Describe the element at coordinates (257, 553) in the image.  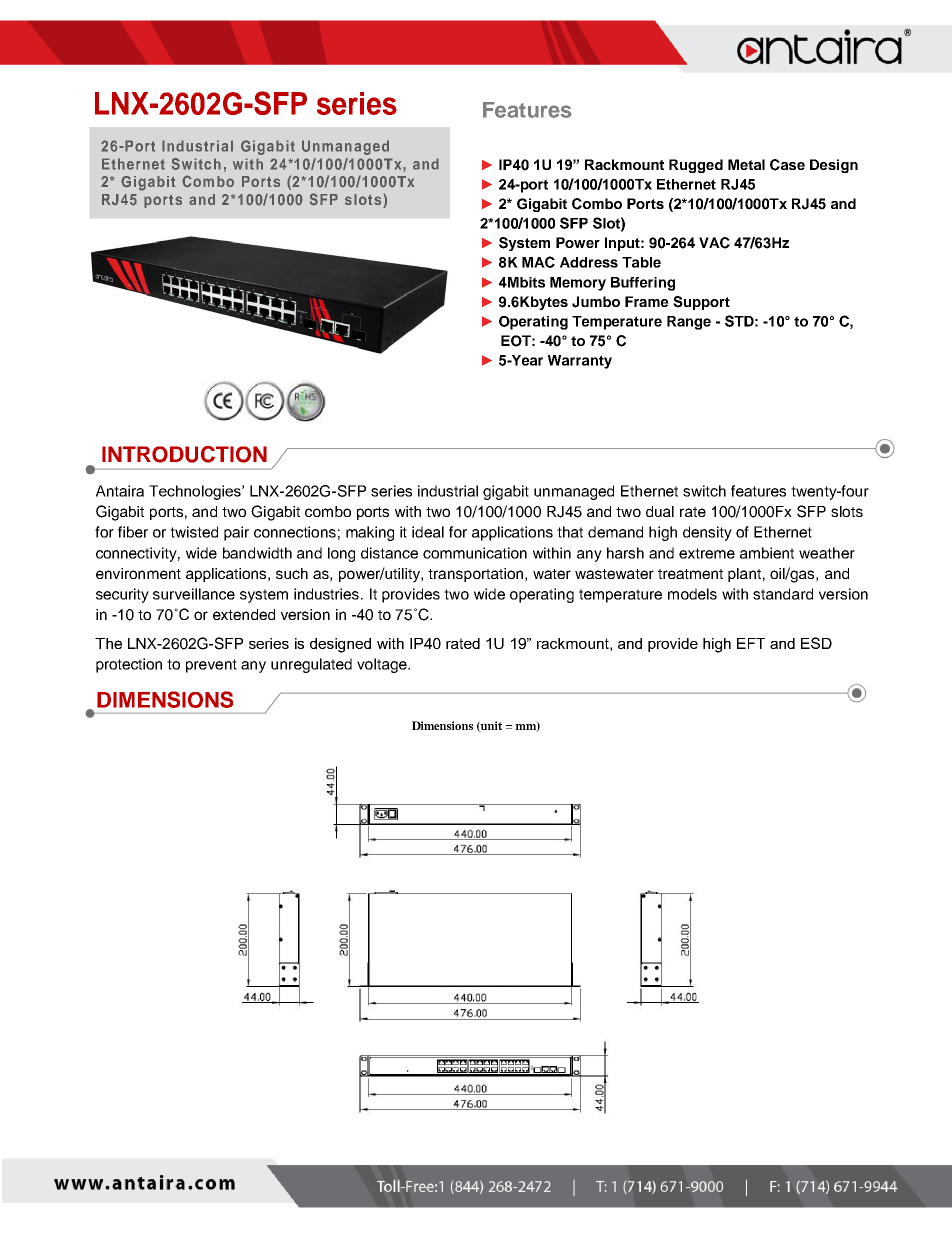
I see `bandwidth` at that location.
